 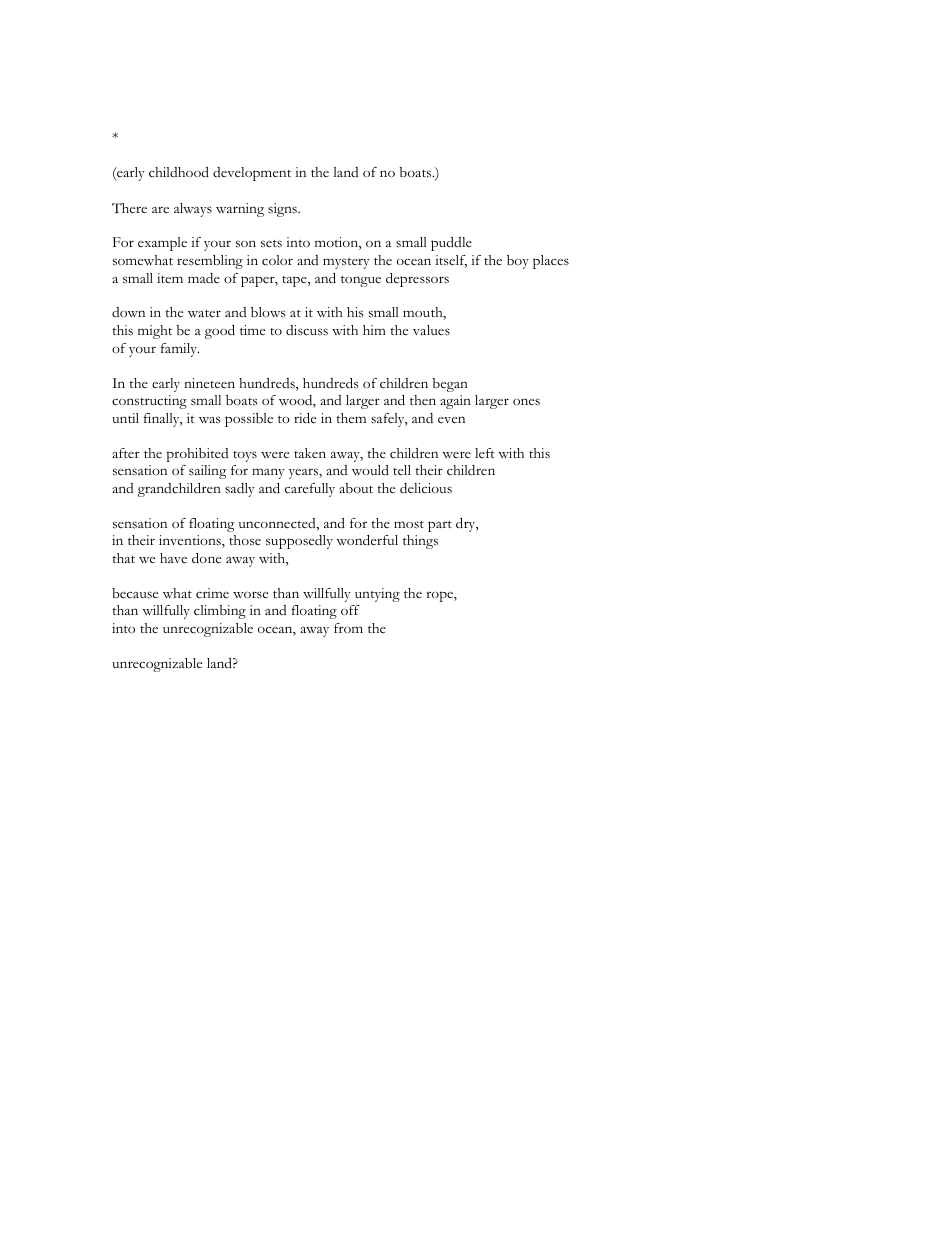 I want to click on discuss, so click(x=307, y=330).
